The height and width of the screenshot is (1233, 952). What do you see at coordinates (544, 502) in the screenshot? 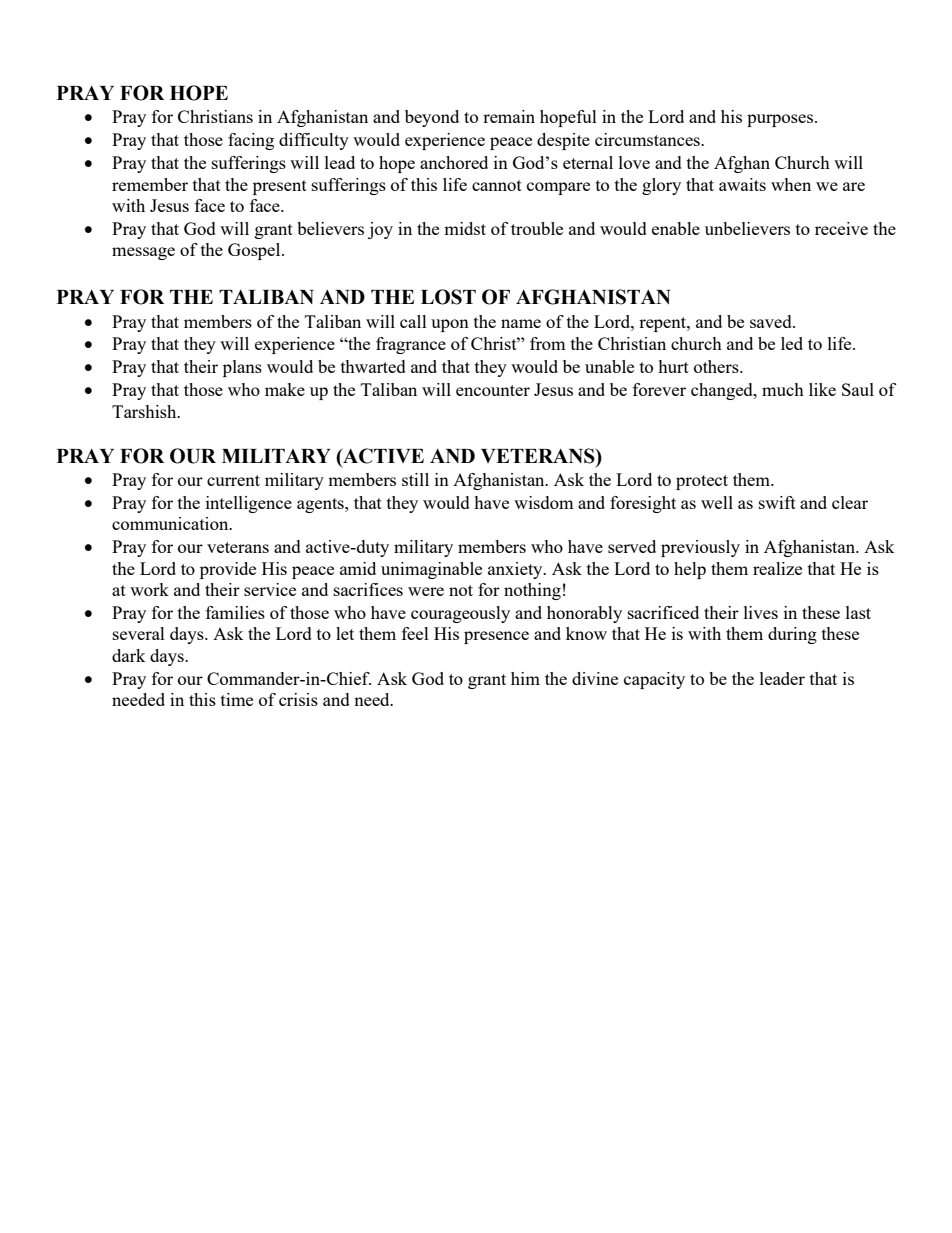
I see `wisdom` at bounding box center [544, 502].
